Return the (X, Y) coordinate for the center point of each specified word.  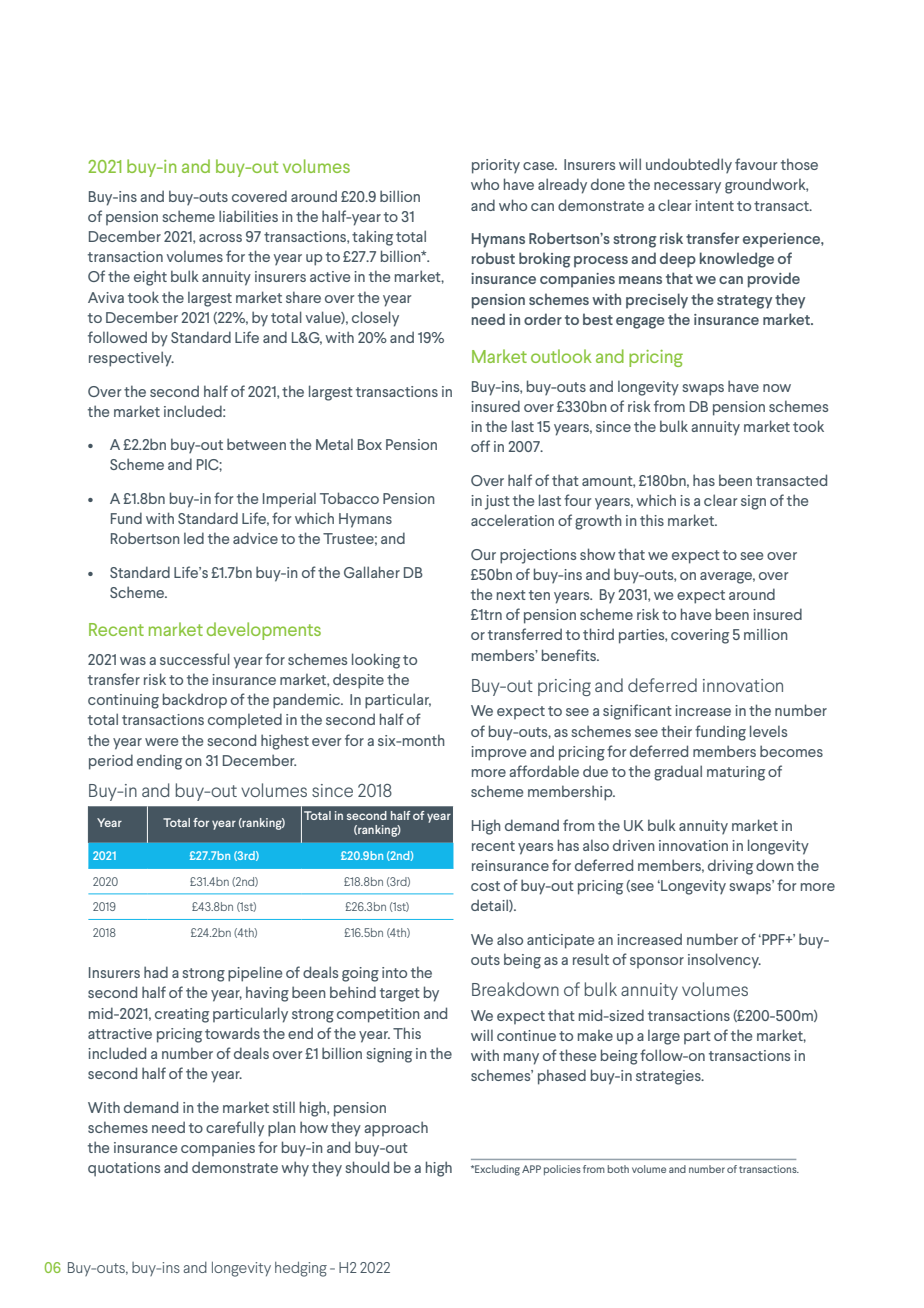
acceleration (512, 520)
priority (496, 166)
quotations (124, 1169)
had (156, 972)
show (597, 554)
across (220, 238)
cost (485, 886)
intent (714, 205)
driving (730, 867)
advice (255, 538)
